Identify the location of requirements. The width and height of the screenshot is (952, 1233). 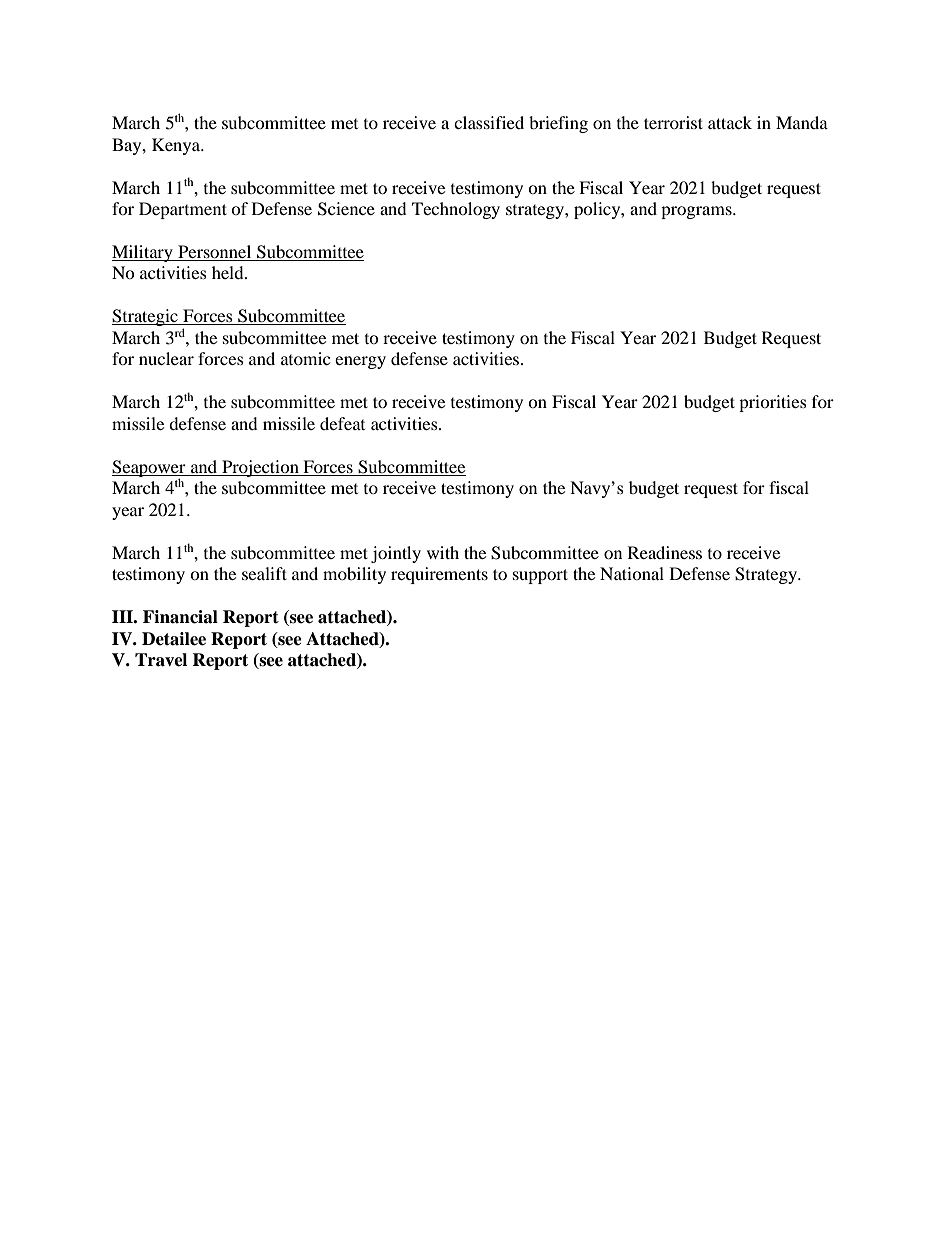
(439, 575).
